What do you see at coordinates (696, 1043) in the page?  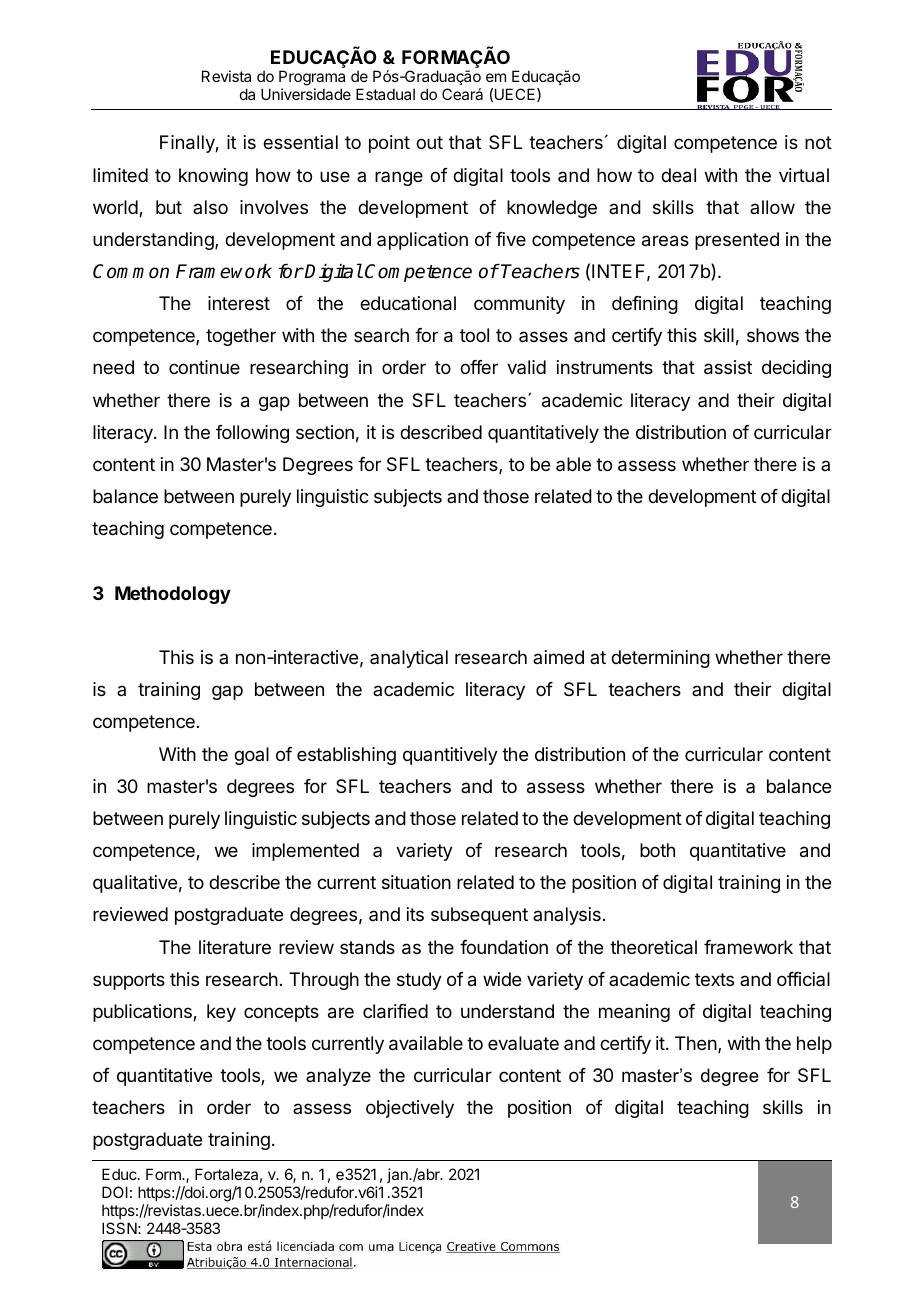 I see `Then` at bounding box center [696, 1043].
